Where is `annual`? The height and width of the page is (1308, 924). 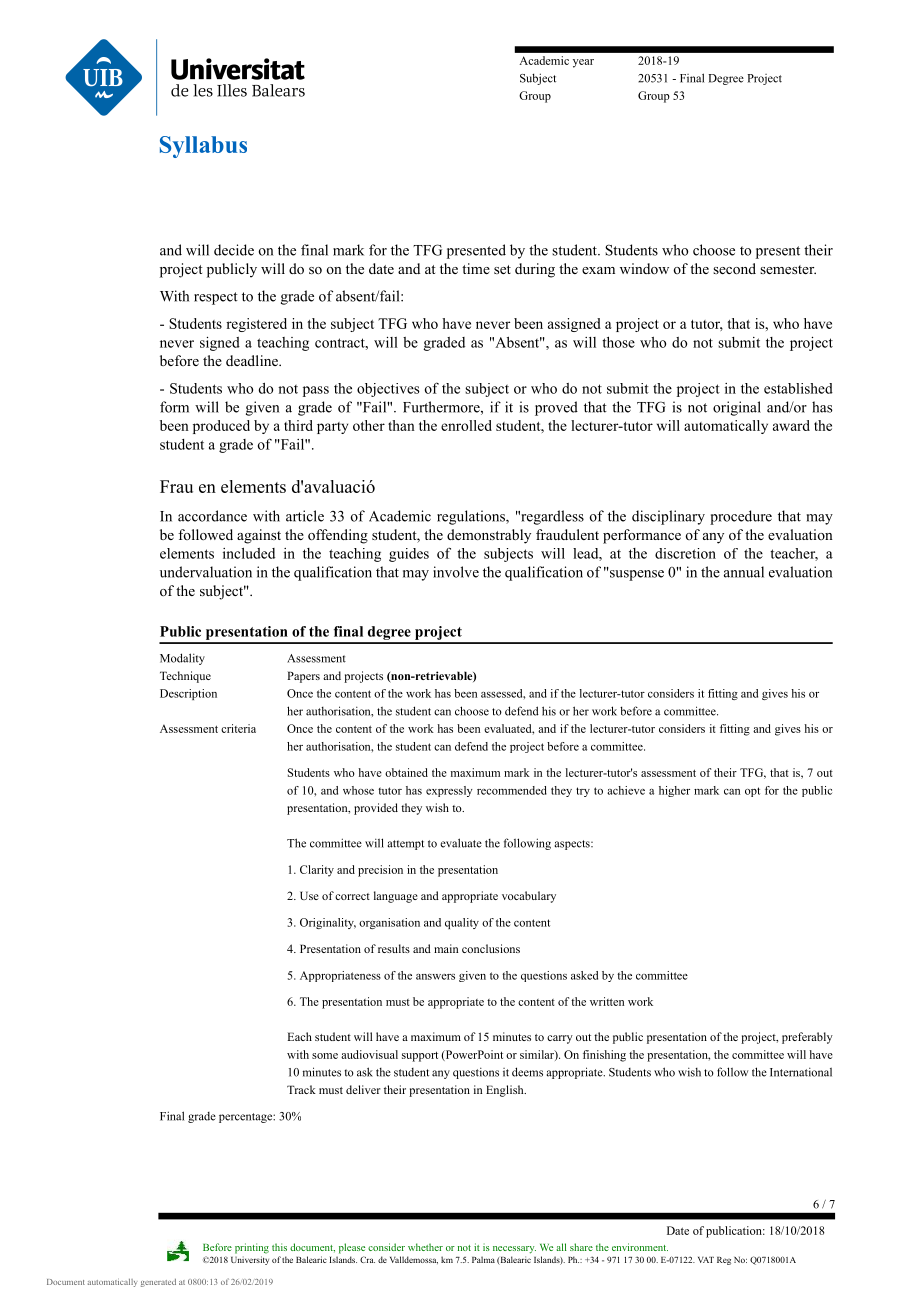
annual is located at coordinates (744, 572).
